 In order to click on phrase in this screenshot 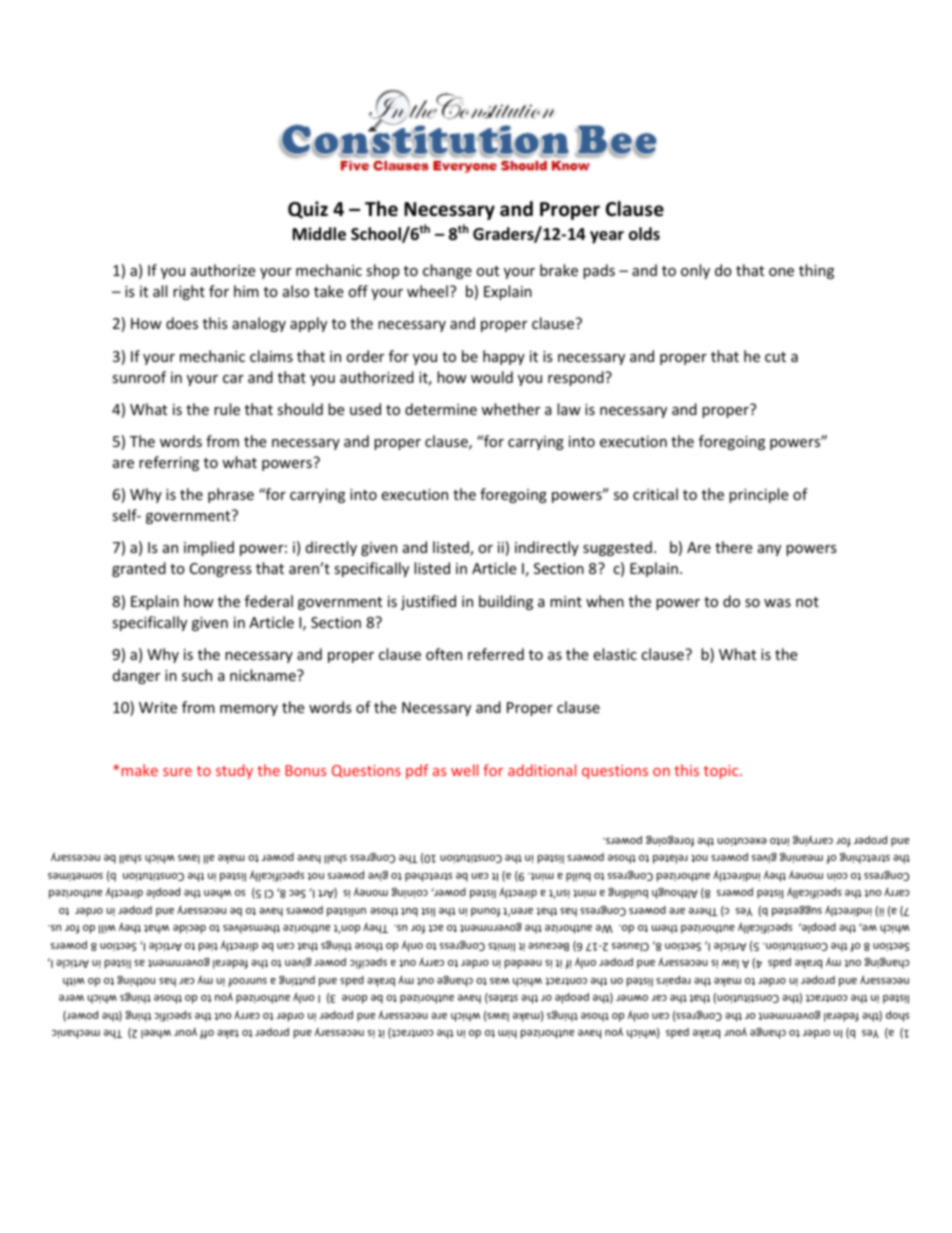, I will do `click(231, 495)`.
